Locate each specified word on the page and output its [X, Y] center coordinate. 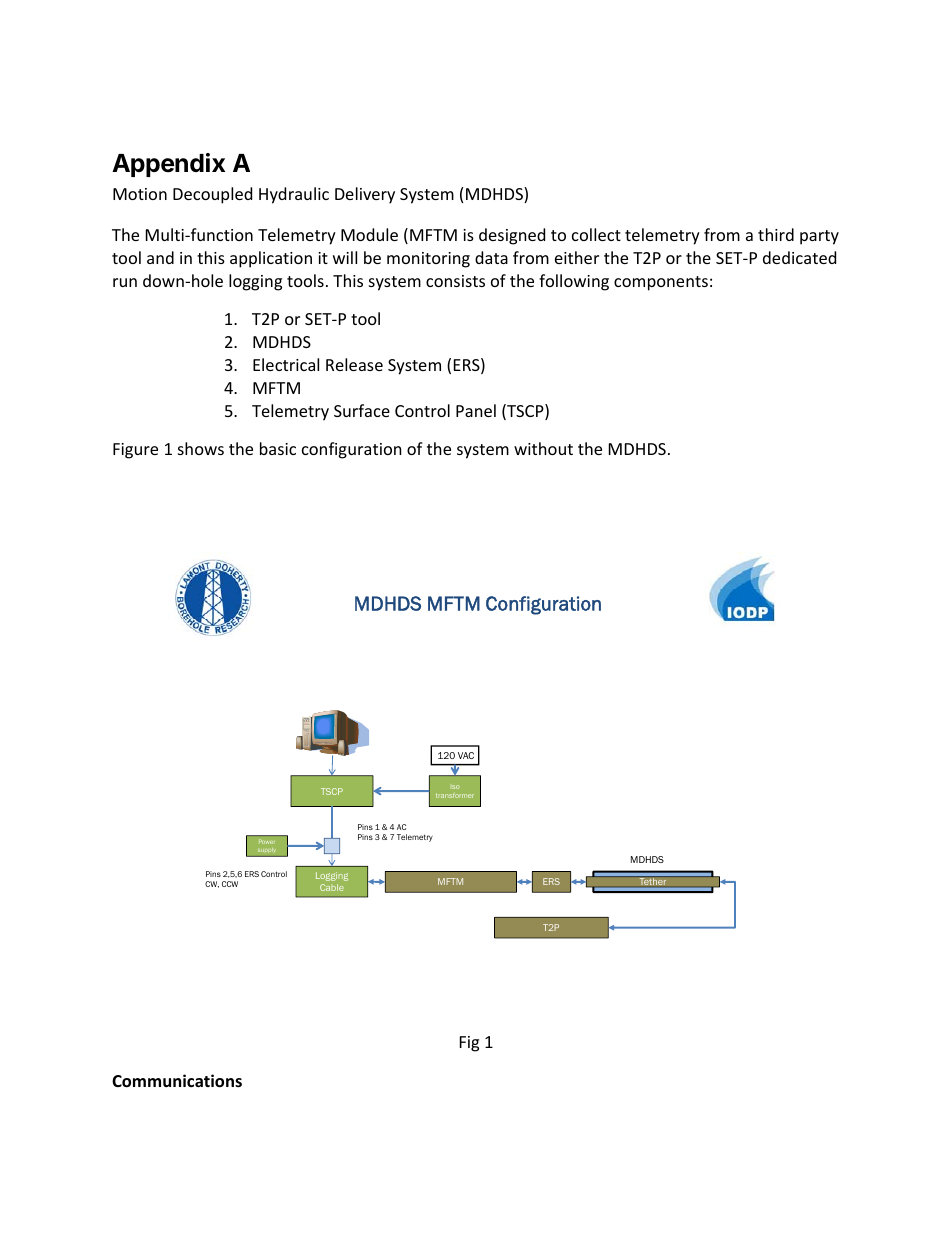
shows [201, 448]
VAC [466, 755]
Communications [177, 1081]
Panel [476, 410]
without [543, 448]
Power [267, 841]
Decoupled [212, 195]
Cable [332, 887]
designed [512, 236]
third [776, 234]
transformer [455, 795]
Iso [455, 787]
